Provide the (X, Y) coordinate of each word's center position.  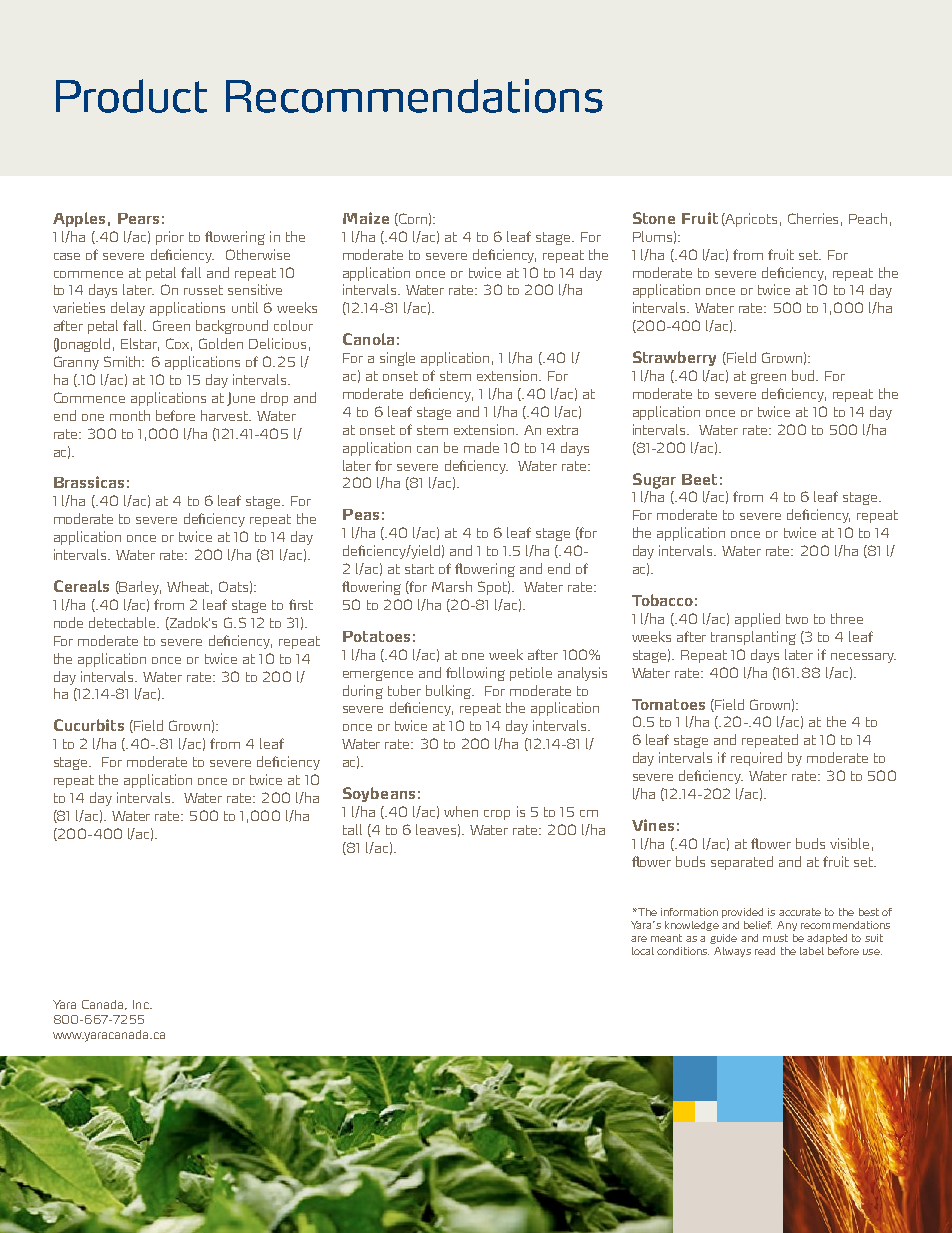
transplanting (753, 638)
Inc (142, 1004)
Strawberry (674, 358)
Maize (366, 218)
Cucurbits (89, 725)
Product (131, 96)
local (643, 951)
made (481, 447)
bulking (450, 692)
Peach (868, 218)
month (130, 415)
